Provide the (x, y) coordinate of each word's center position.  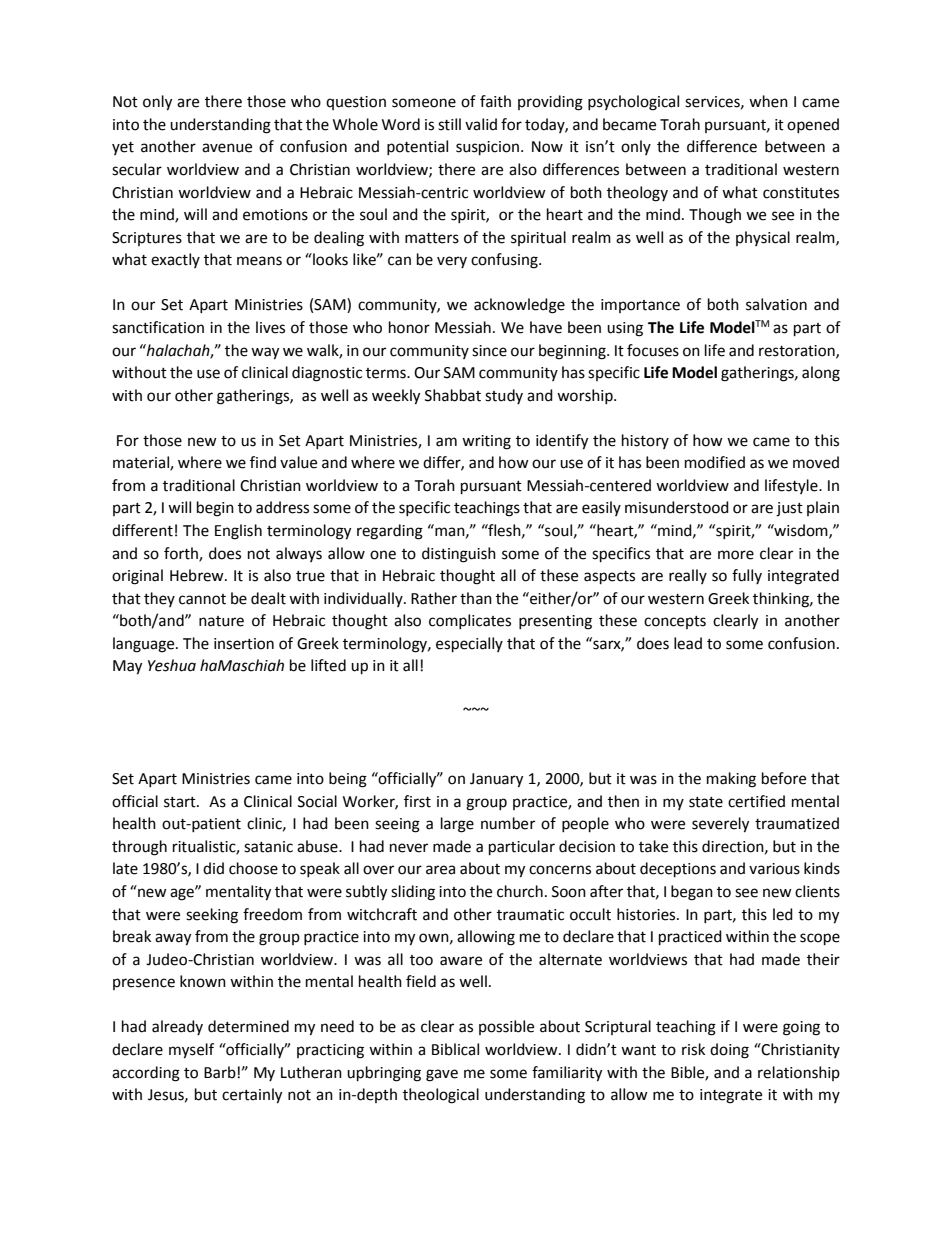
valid (481, 124)
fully (747, 576)
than (476, 598)
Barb (220, 1072)
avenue (227, 148)
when (768, 101)
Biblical (455, 1049)
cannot (202, 599)
